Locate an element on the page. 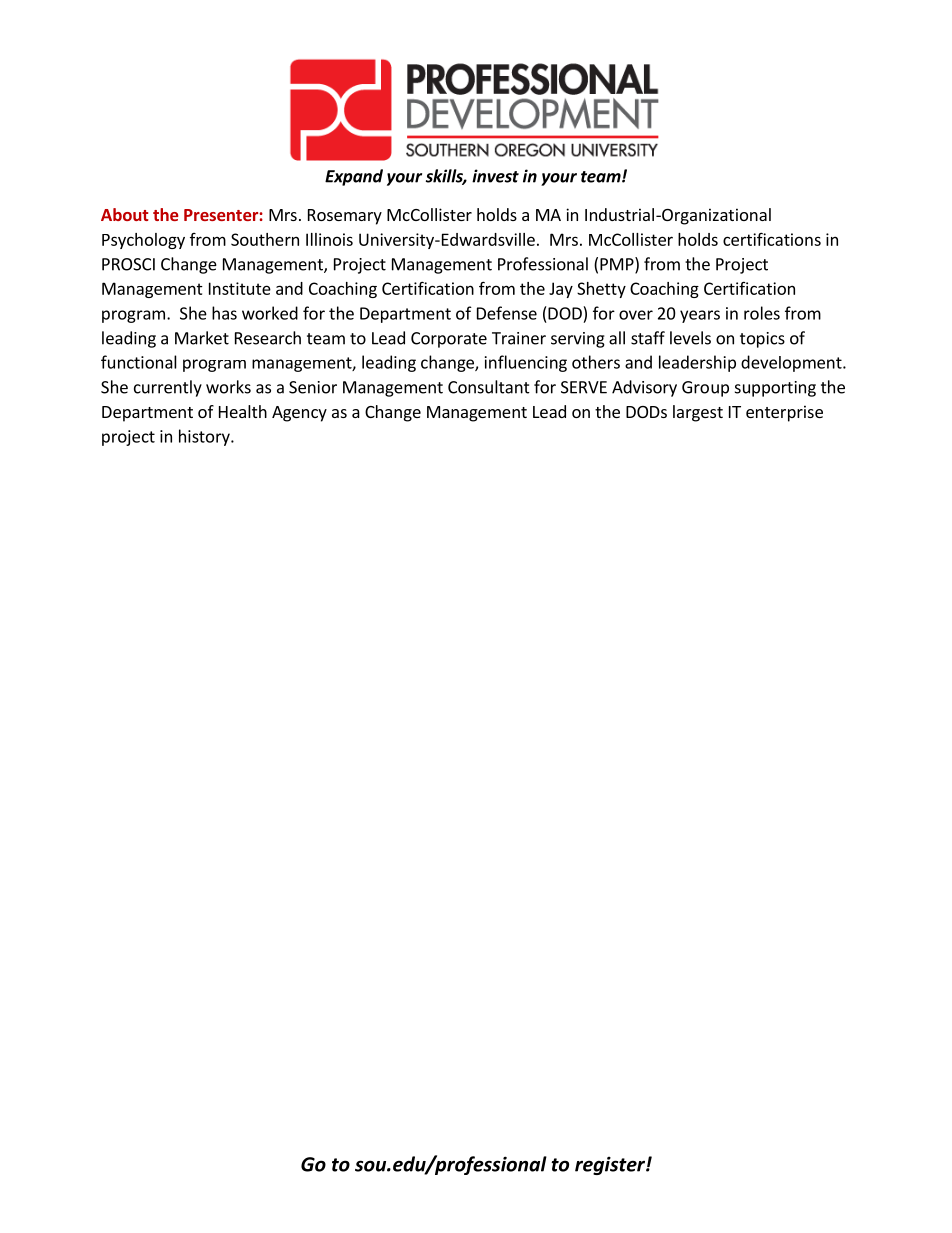 The image size is (952, 1233). PMP is located at coordinates (618, 265).
